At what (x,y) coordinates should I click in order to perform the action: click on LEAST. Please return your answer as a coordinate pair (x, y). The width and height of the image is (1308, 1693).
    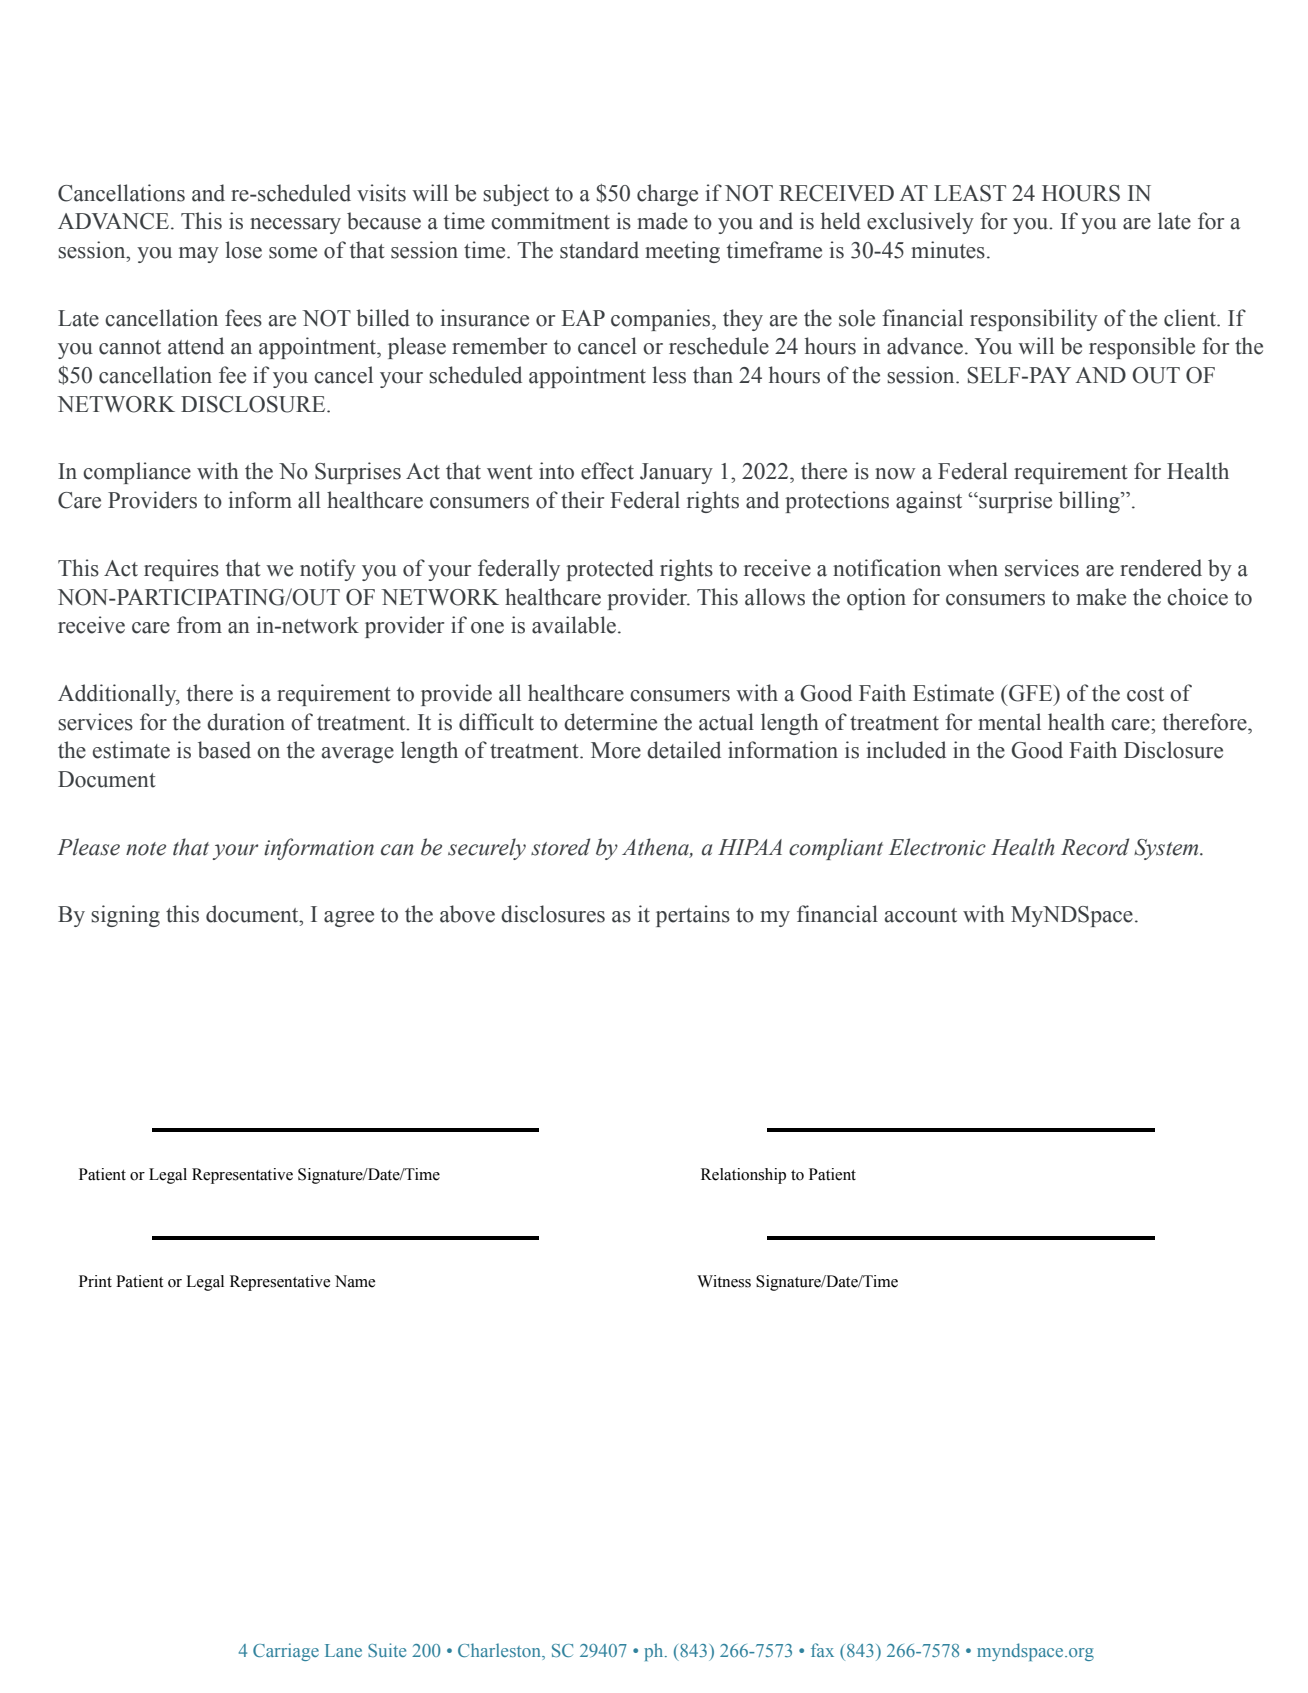
    Looking at the image, I should click on (970, 193).
